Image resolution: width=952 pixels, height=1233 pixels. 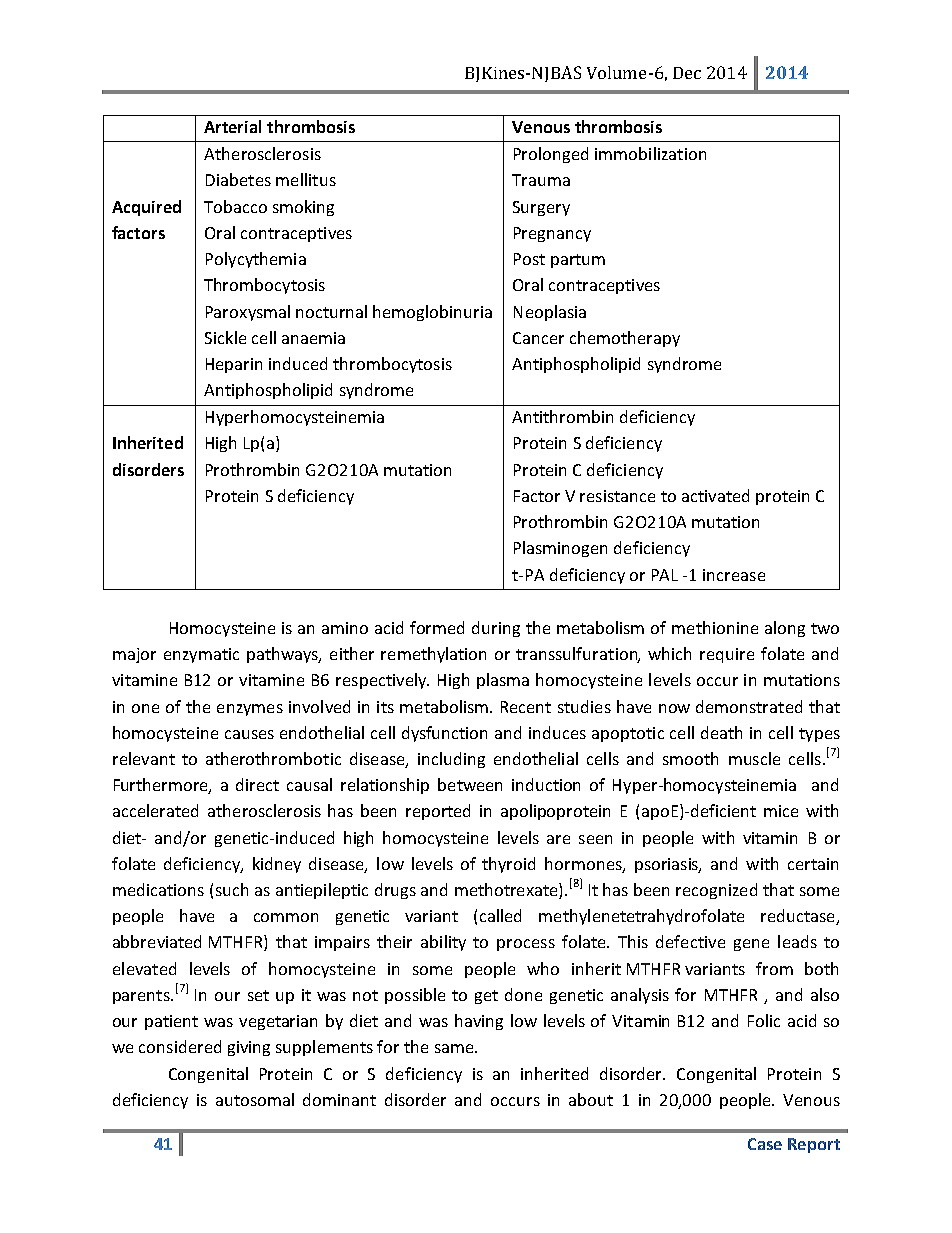 What do you see at coordinates (625, 339) in the image?
I see `chemotherapy` at bounding box center [625, 339].
